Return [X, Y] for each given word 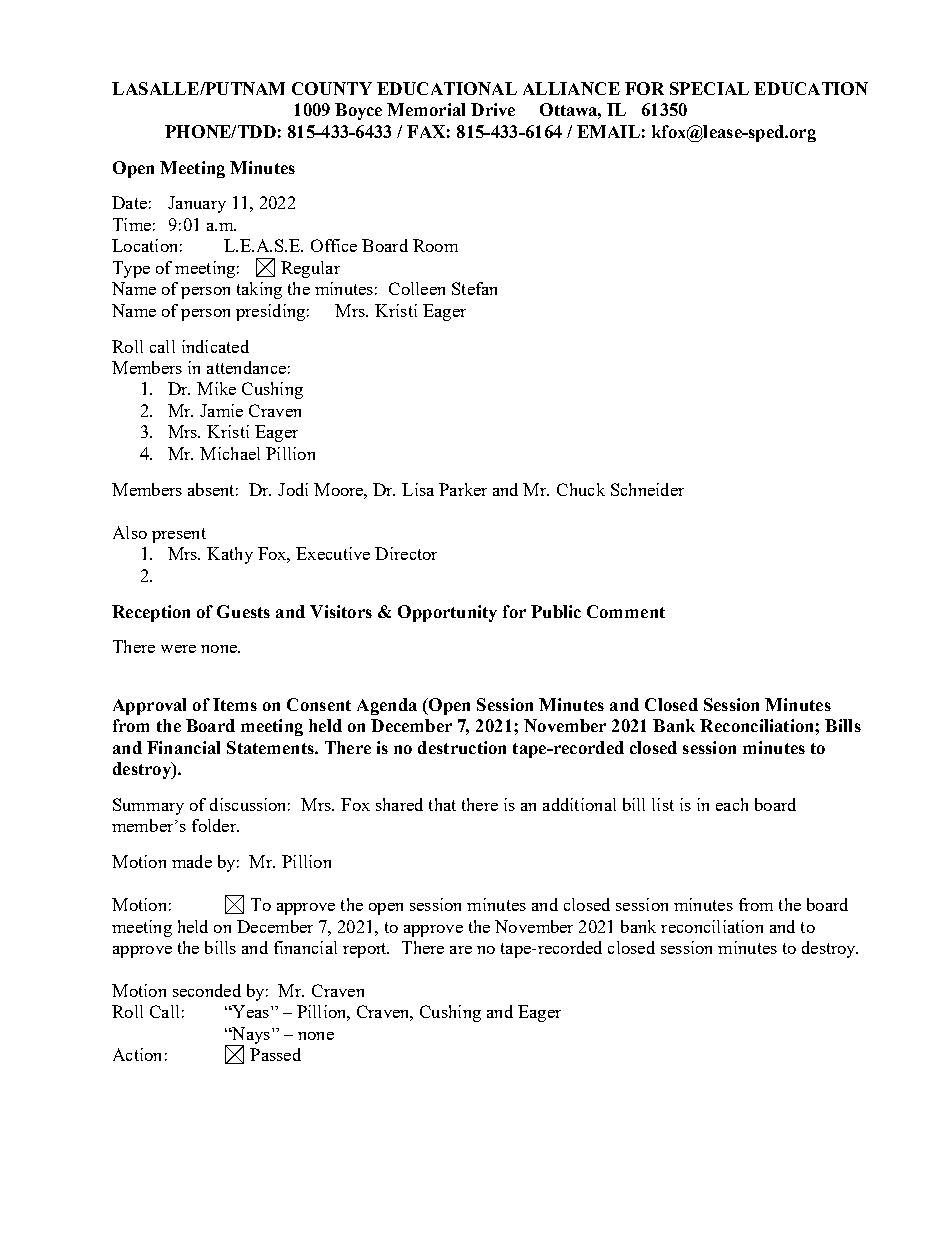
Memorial [426, 109]
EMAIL [608, 131]
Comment [626, 611]
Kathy [230, 555]
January [197, 204]
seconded [207, 990]
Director [406, 553]
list [663, 804]
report [366, 950]
